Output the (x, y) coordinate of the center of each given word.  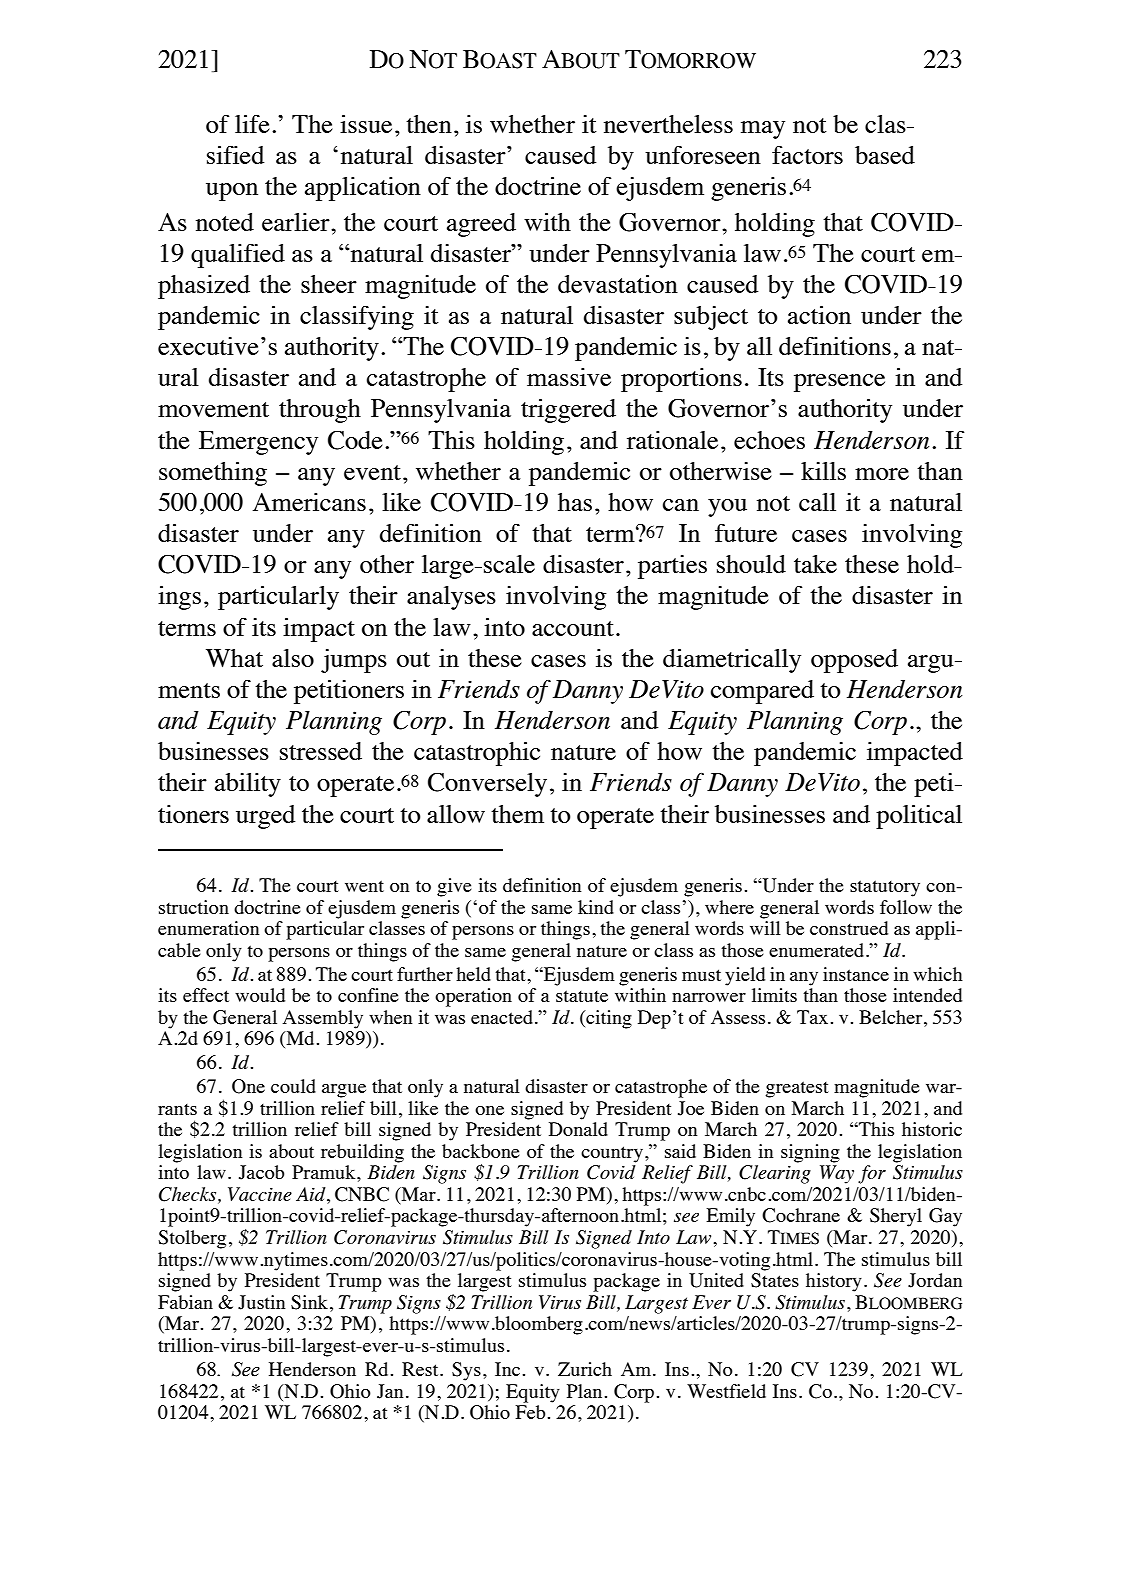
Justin (261, 1302)
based (885, 155)
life (252, 124)
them (517, 814)
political (919, 817)
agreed (481, 225)
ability (248, 785)
